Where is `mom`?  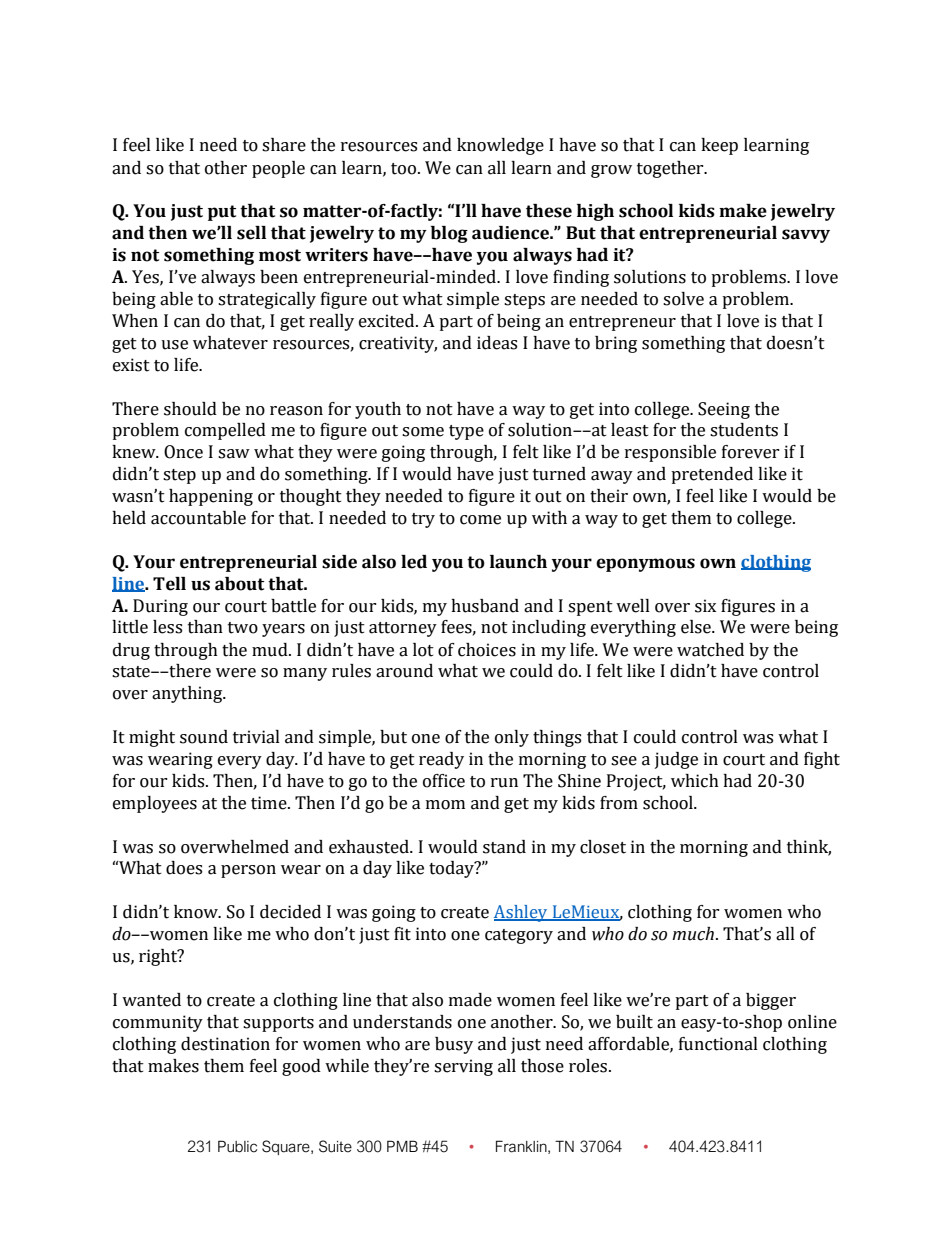 mom is located at coordinates (445, 805).
